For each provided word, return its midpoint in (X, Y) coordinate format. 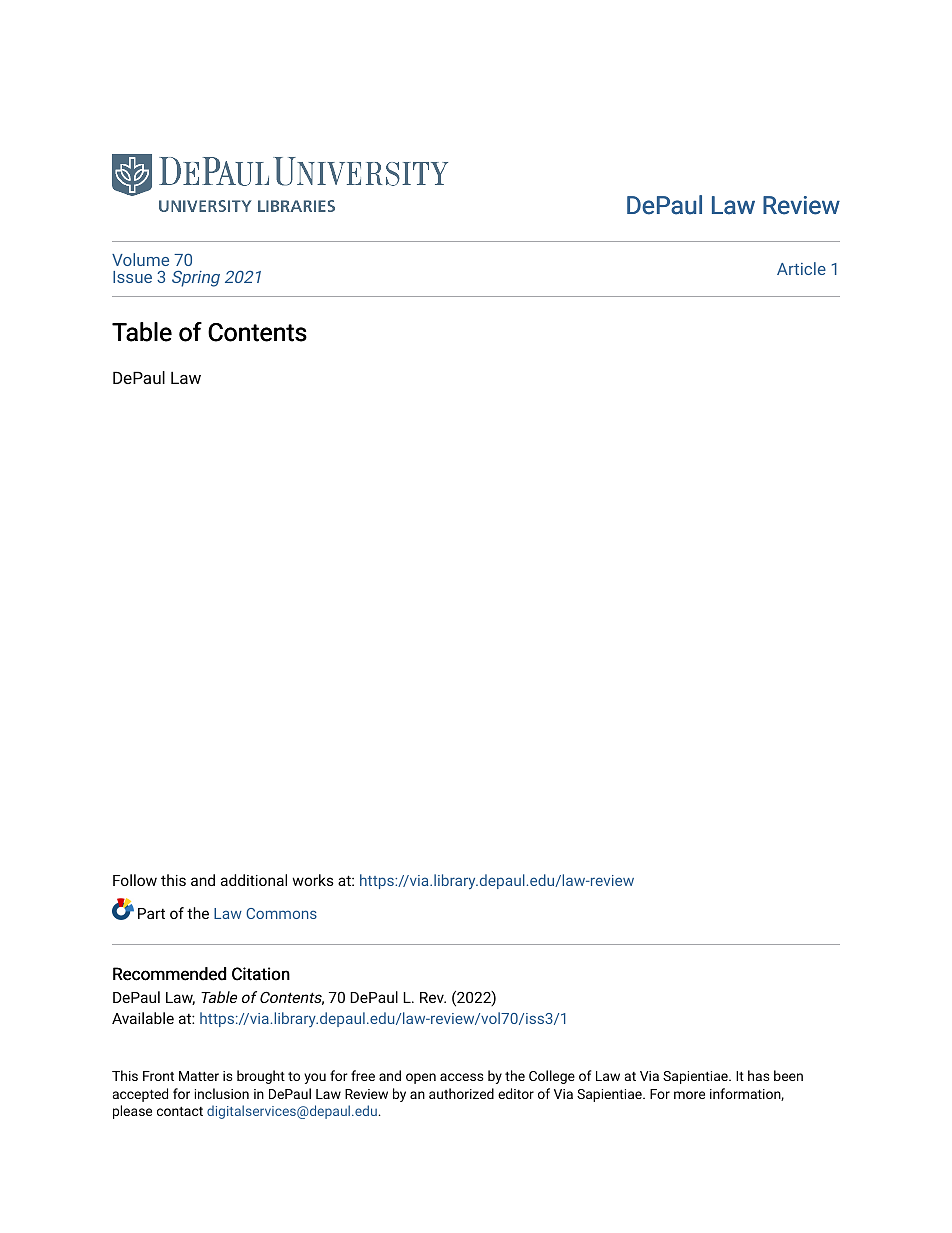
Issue (132, 277)
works (313, 880)
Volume (140, 259)
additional (254, 880)
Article (801, 268)
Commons (281, 913)
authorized (461, 1093)
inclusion (222, 1093)
